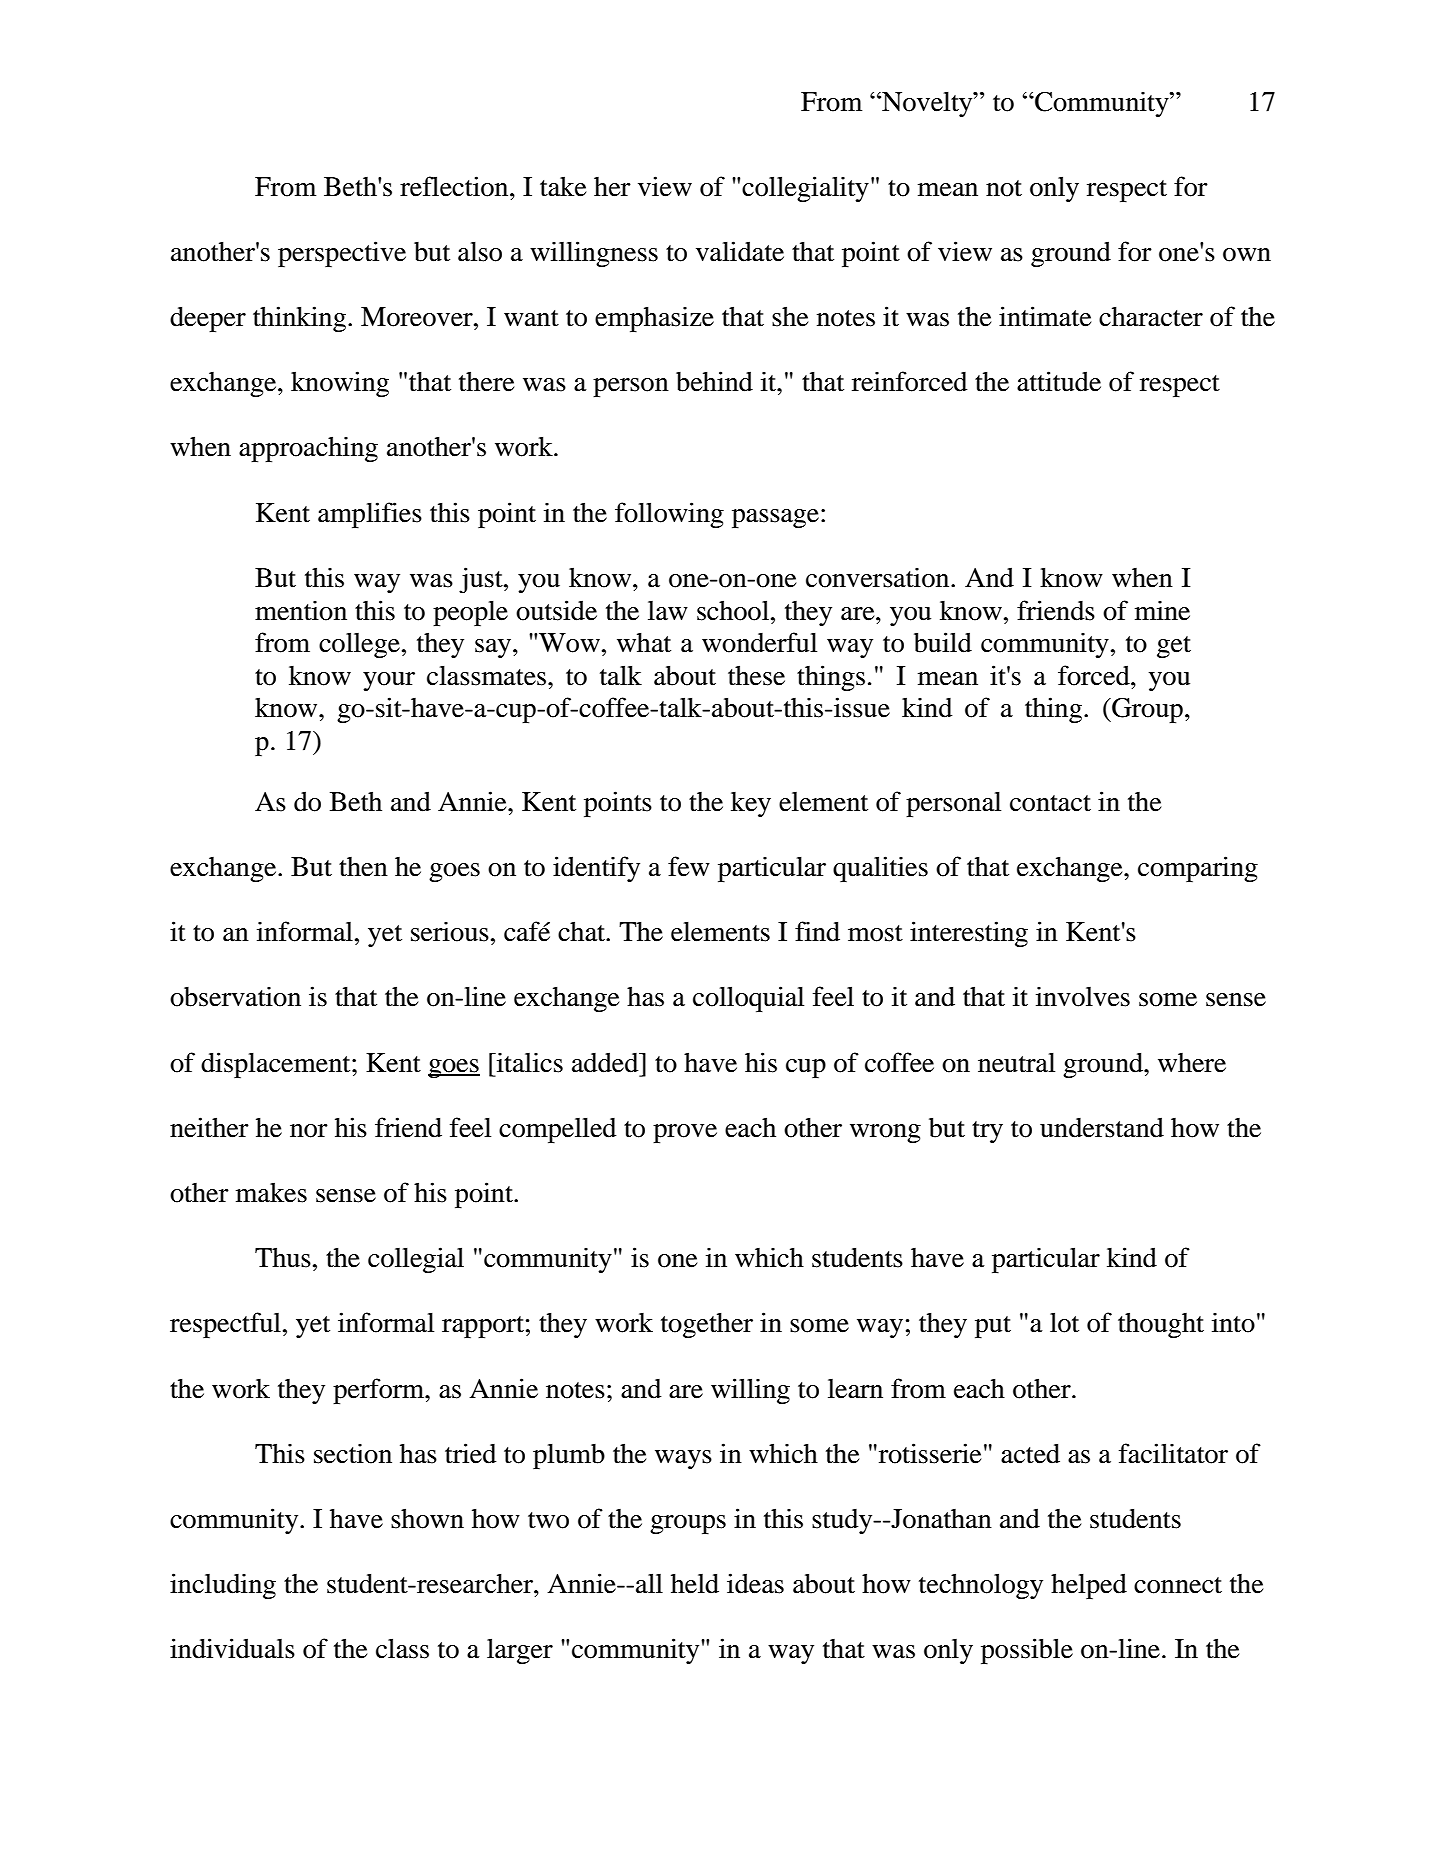  I want to click on character, so click(1151, 317).
